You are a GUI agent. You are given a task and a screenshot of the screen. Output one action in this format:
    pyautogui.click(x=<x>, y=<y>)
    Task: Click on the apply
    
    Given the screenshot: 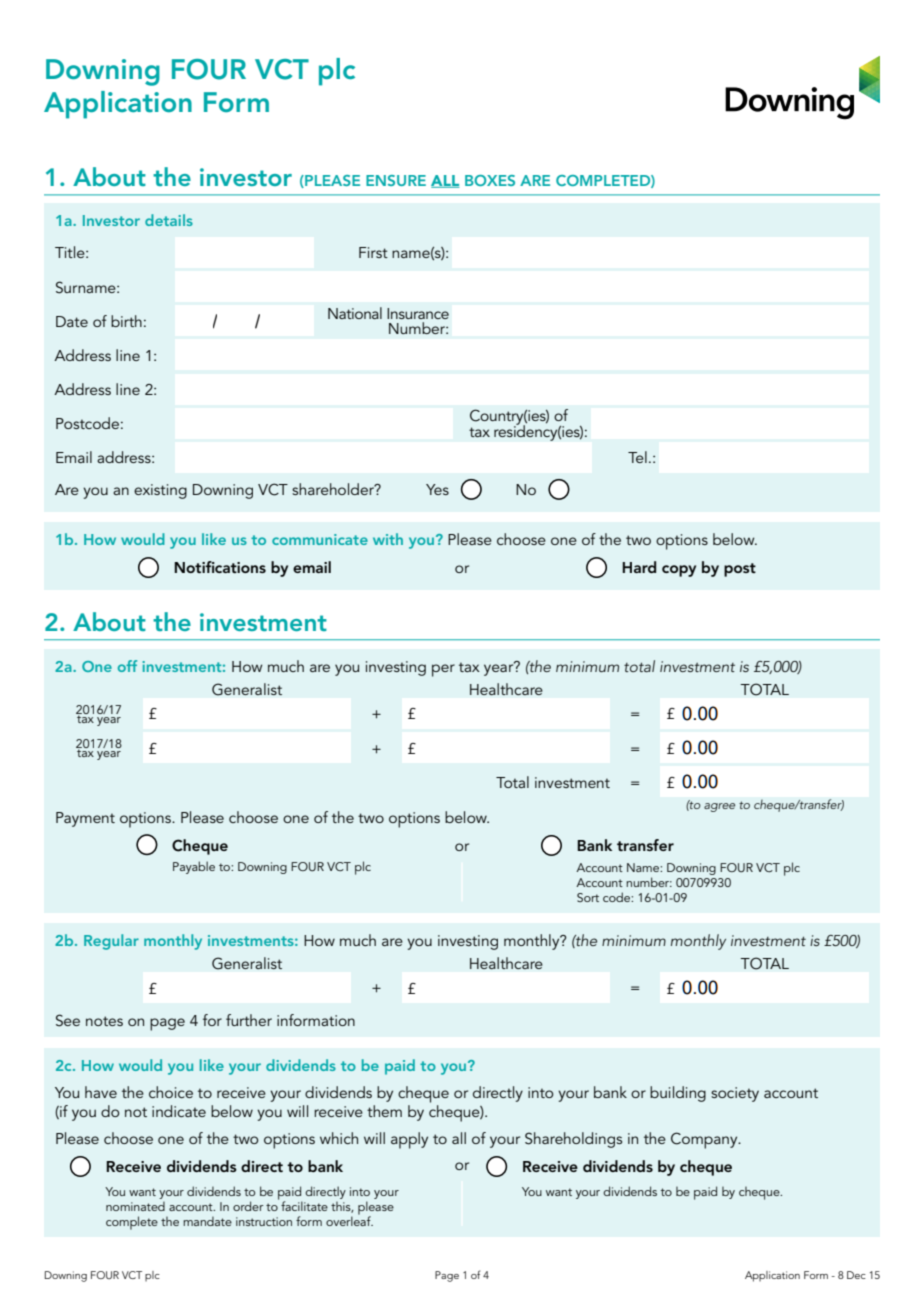 What is the action you would take?
    pyautogui.click(x=409, y=1140)
